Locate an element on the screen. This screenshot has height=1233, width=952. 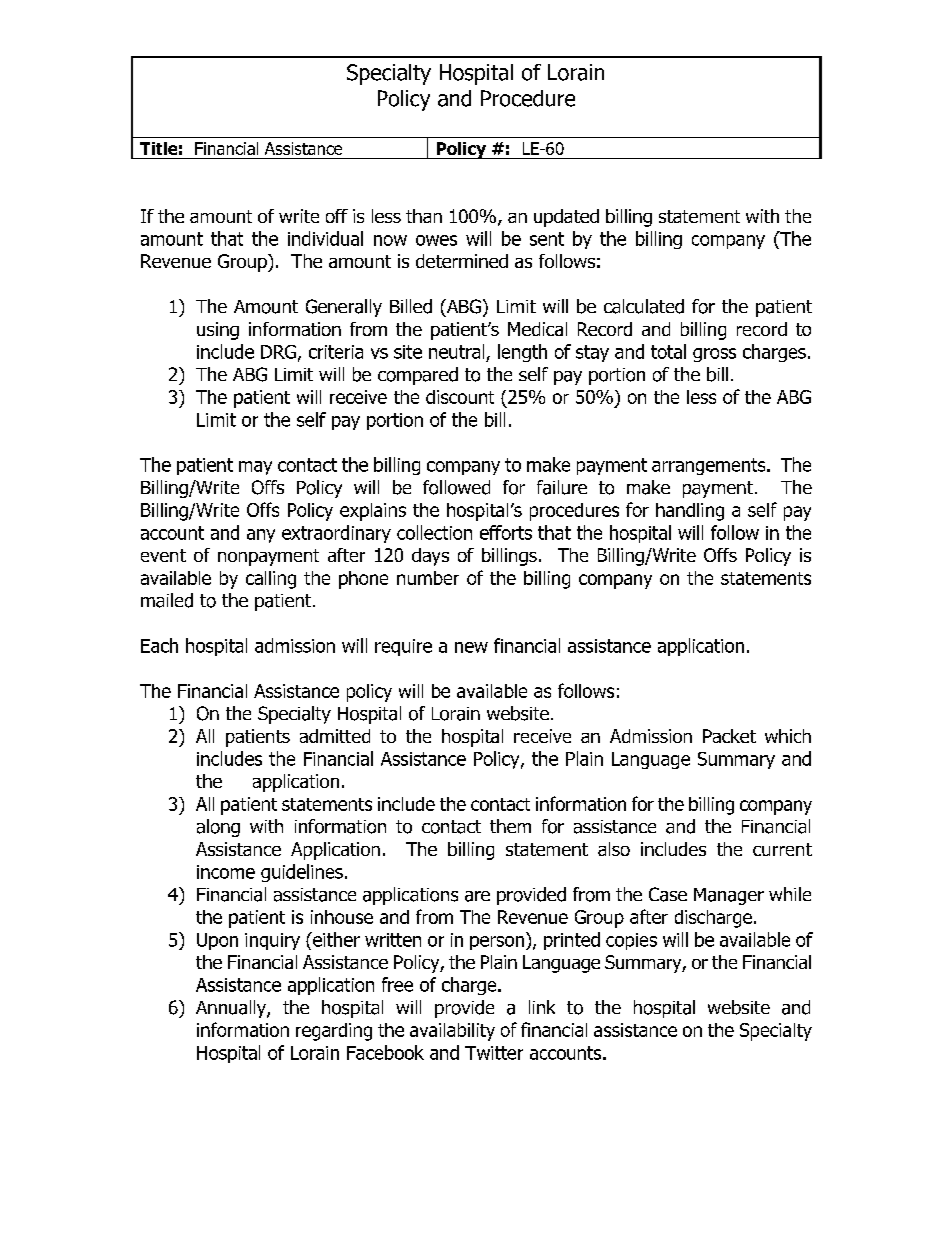
new is located at coordinates (471, 647).
